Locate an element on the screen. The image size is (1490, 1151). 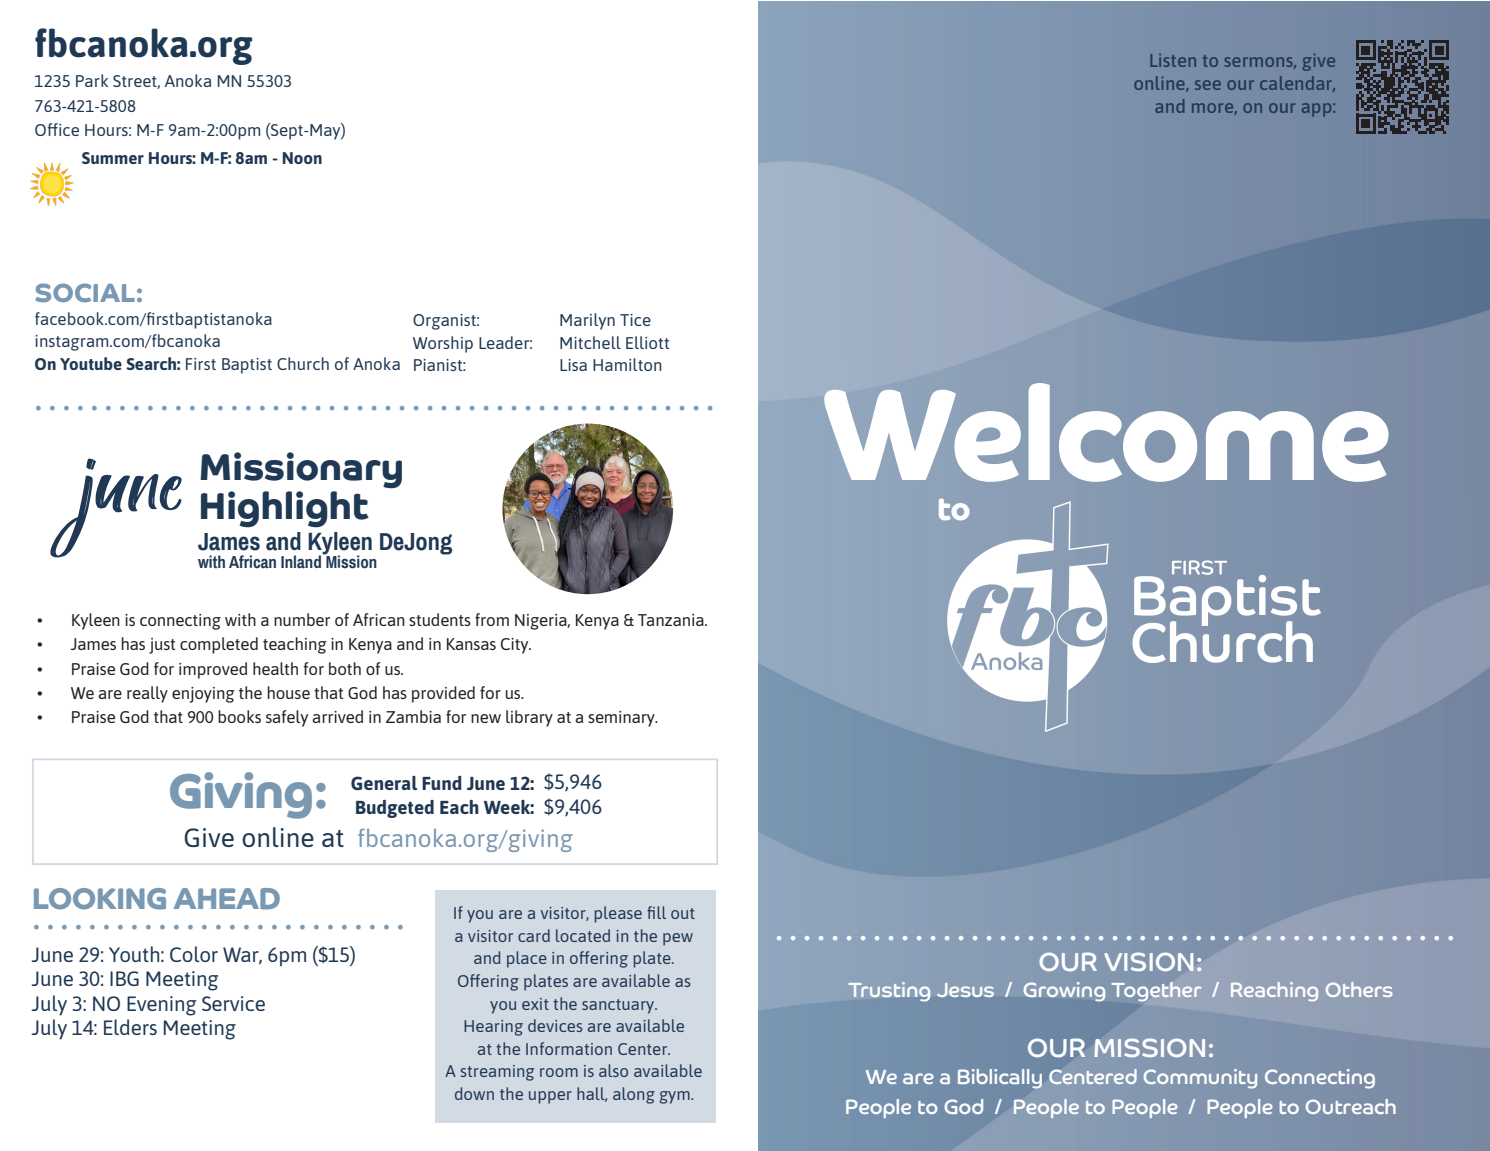
Noon is located at coordinates (302, 158).
